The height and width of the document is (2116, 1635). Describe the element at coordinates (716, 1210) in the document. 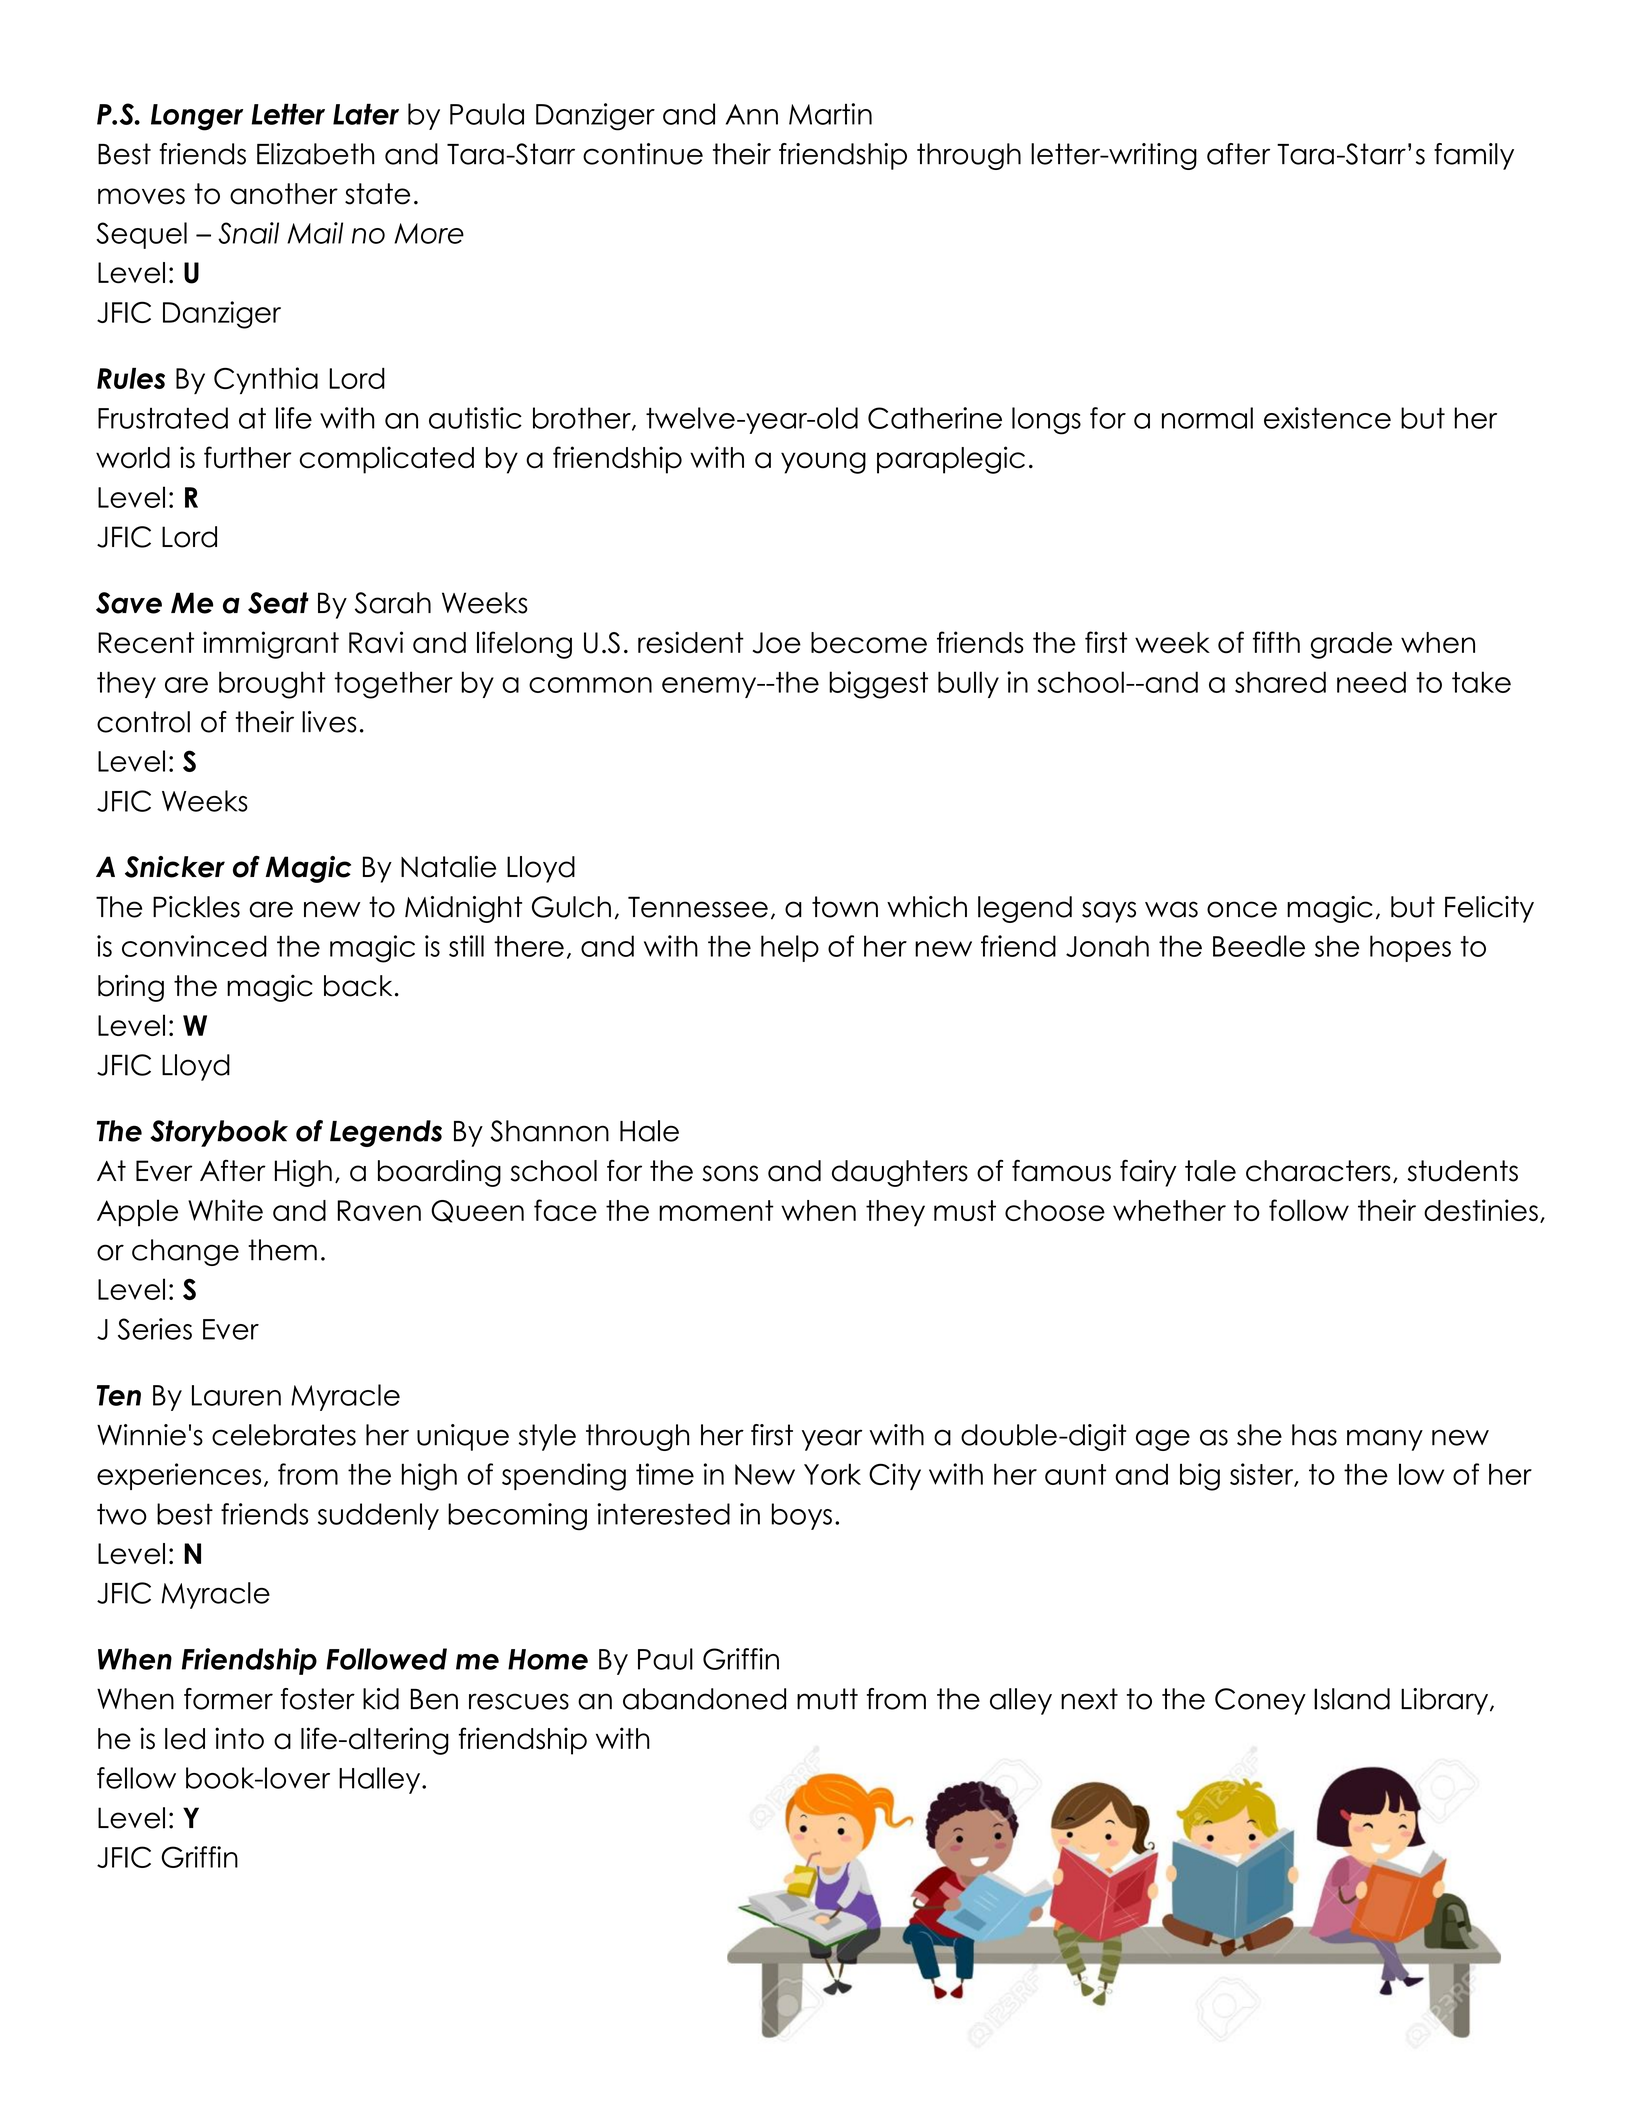

I see `moment` at that location.
